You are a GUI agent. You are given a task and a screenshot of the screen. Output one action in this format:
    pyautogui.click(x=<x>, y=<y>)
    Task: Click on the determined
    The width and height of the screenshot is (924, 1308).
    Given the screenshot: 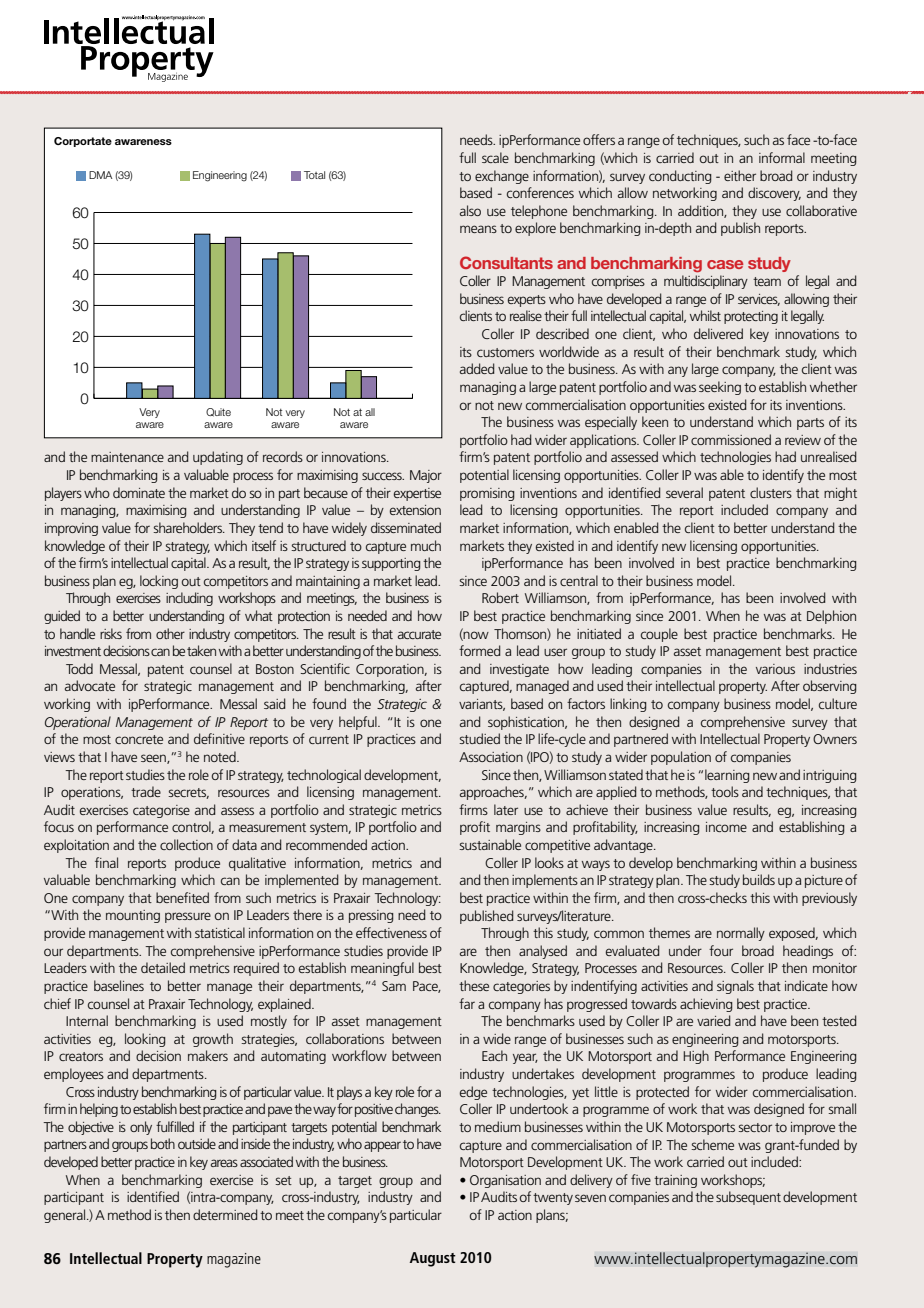 What is the action you would take?
    pyautogui.click(x=225, y=1214)
